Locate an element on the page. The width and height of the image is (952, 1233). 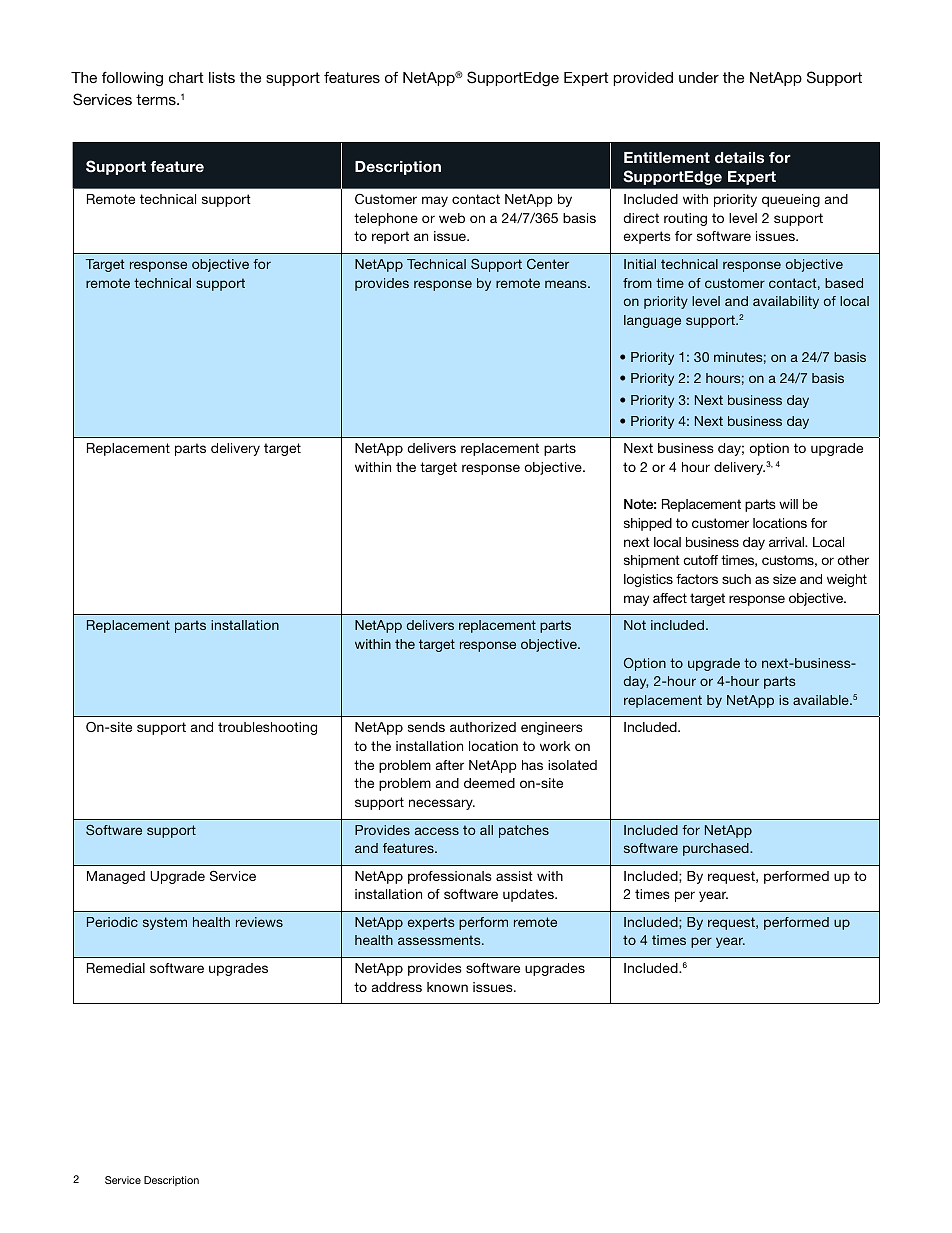
shipped is located at coordinates (648, 524).
